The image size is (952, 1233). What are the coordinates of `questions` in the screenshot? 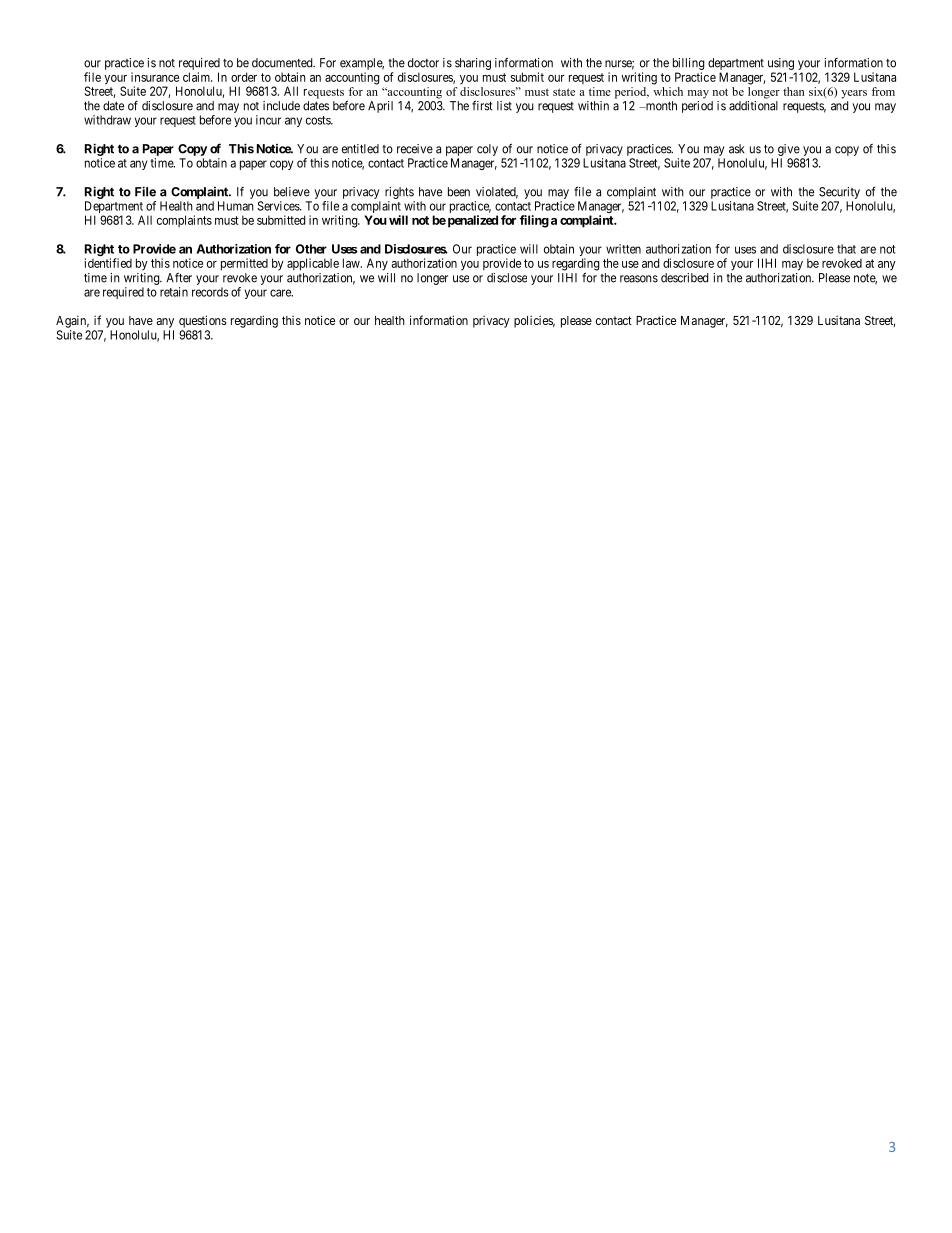 It's located at (203, 321).
